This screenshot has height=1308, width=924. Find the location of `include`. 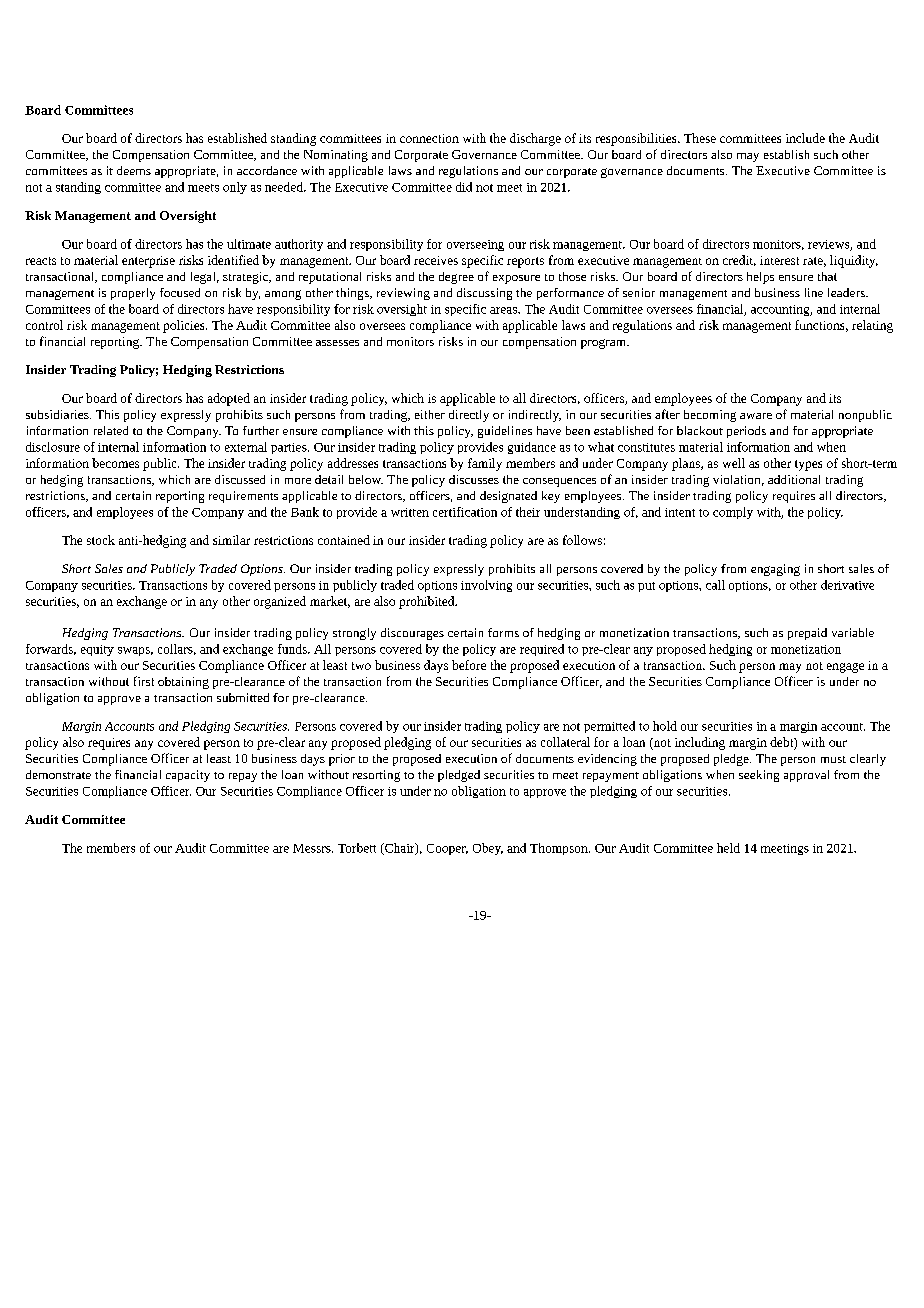

include is located at coordinates (805, 138).
